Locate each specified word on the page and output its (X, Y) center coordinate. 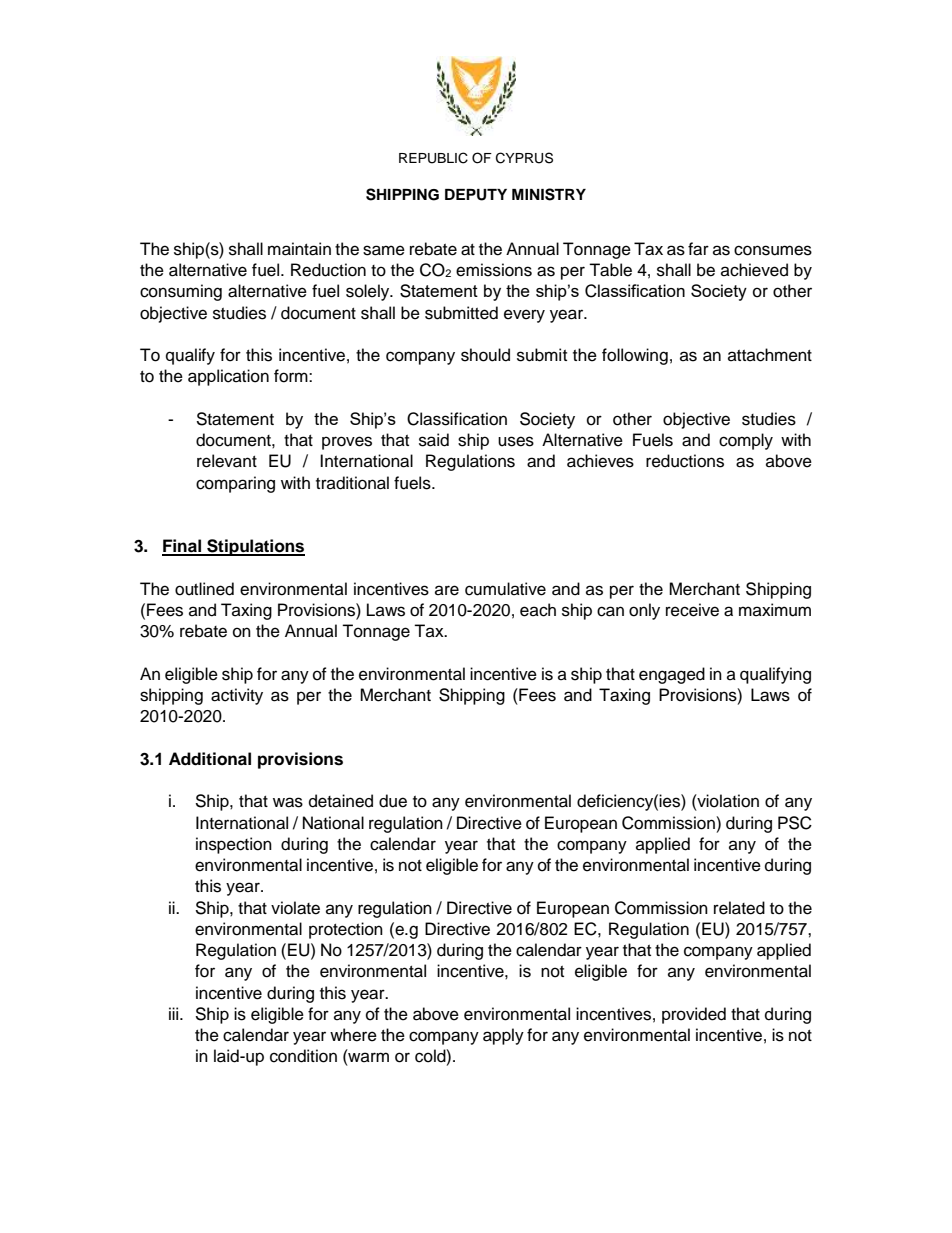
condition (303, 1056)
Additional (210, 759)
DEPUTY (476, 195)
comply (746, 441)
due (393, 801)
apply (503, 1036)
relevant (227, 461)
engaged (672, 675)
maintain (299, 249)
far (698, 249)
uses (516, 441)
